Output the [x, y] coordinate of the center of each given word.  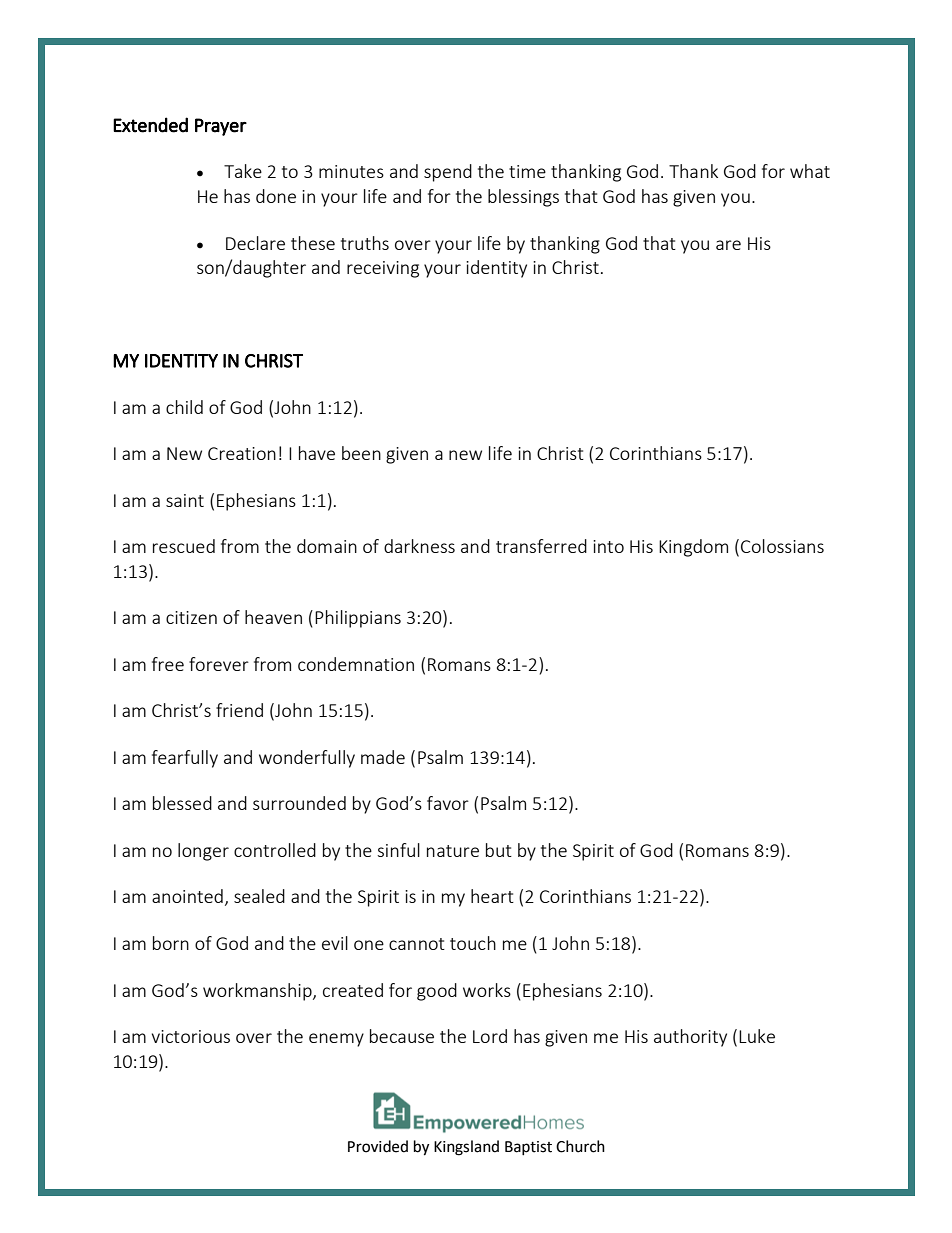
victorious [191, 1036]
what [810, 171]
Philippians [358, 619]
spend [448, 173]
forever [219, 664]
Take [243, 171]
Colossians [782, 546]
